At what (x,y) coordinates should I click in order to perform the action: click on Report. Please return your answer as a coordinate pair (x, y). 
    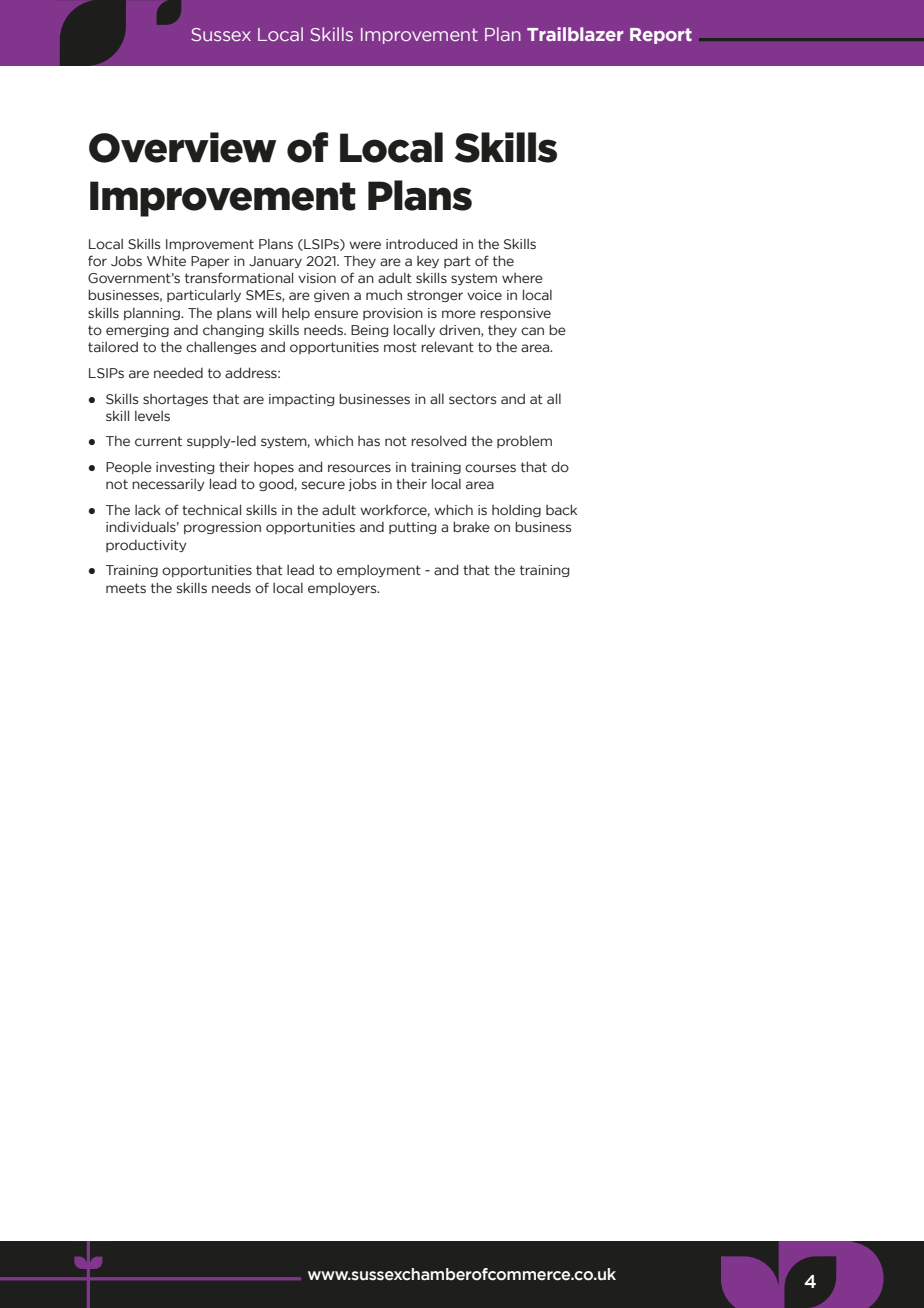
    Looking at the image, I should click on (661, 36).
